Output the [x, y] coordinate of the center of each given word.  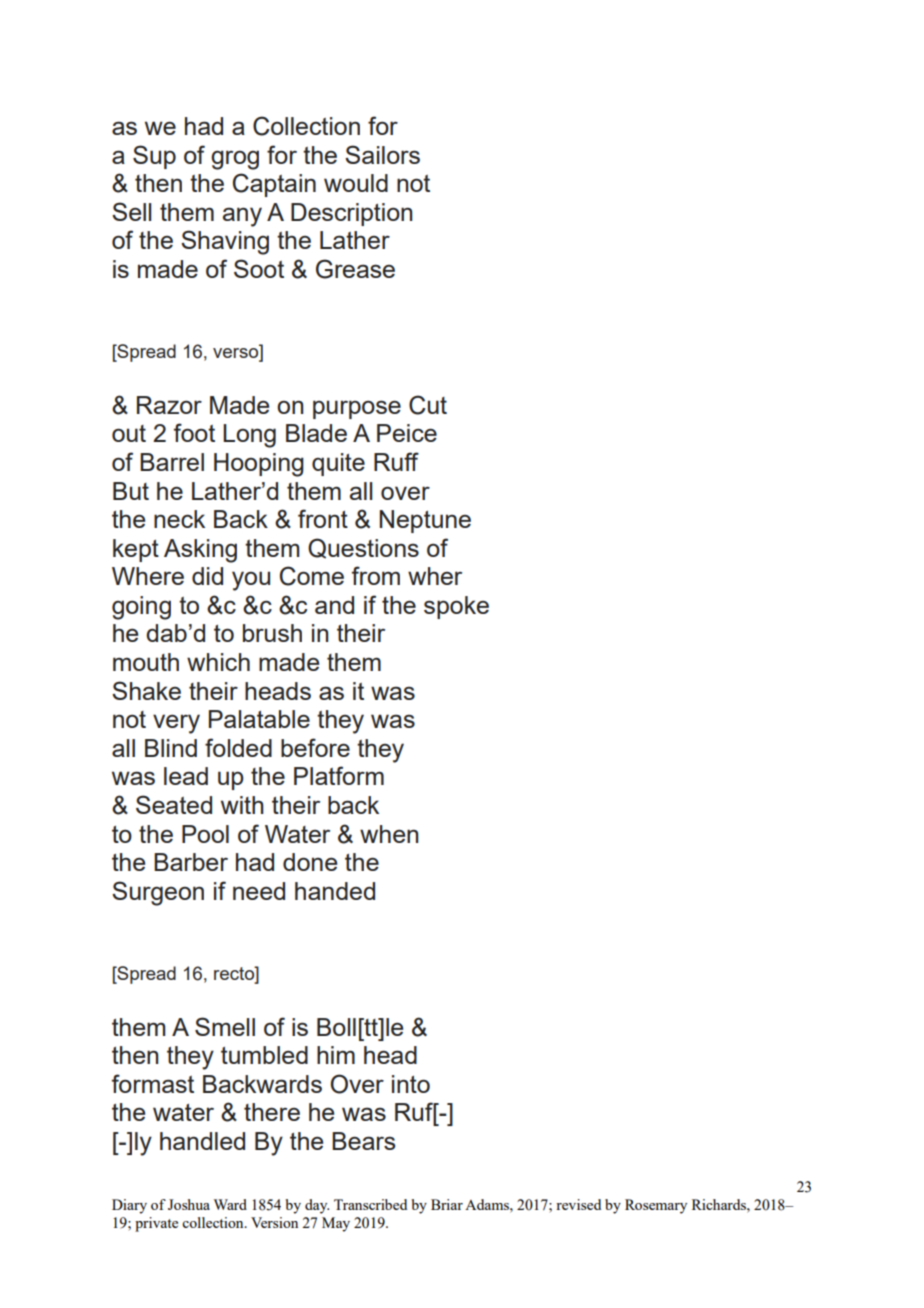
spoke [456, 607]
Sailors [382, 154]
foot [194, 432]
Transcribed [370, 1204]
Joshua [189, 1204]
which [218, 662]
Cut [428, 405]
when [389, 834]
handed [335, 891]
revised [578, 1204]
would [356, 183]
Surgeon [158, 893]
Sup [154, 157]
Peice [407, 433]
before [315, 747]
